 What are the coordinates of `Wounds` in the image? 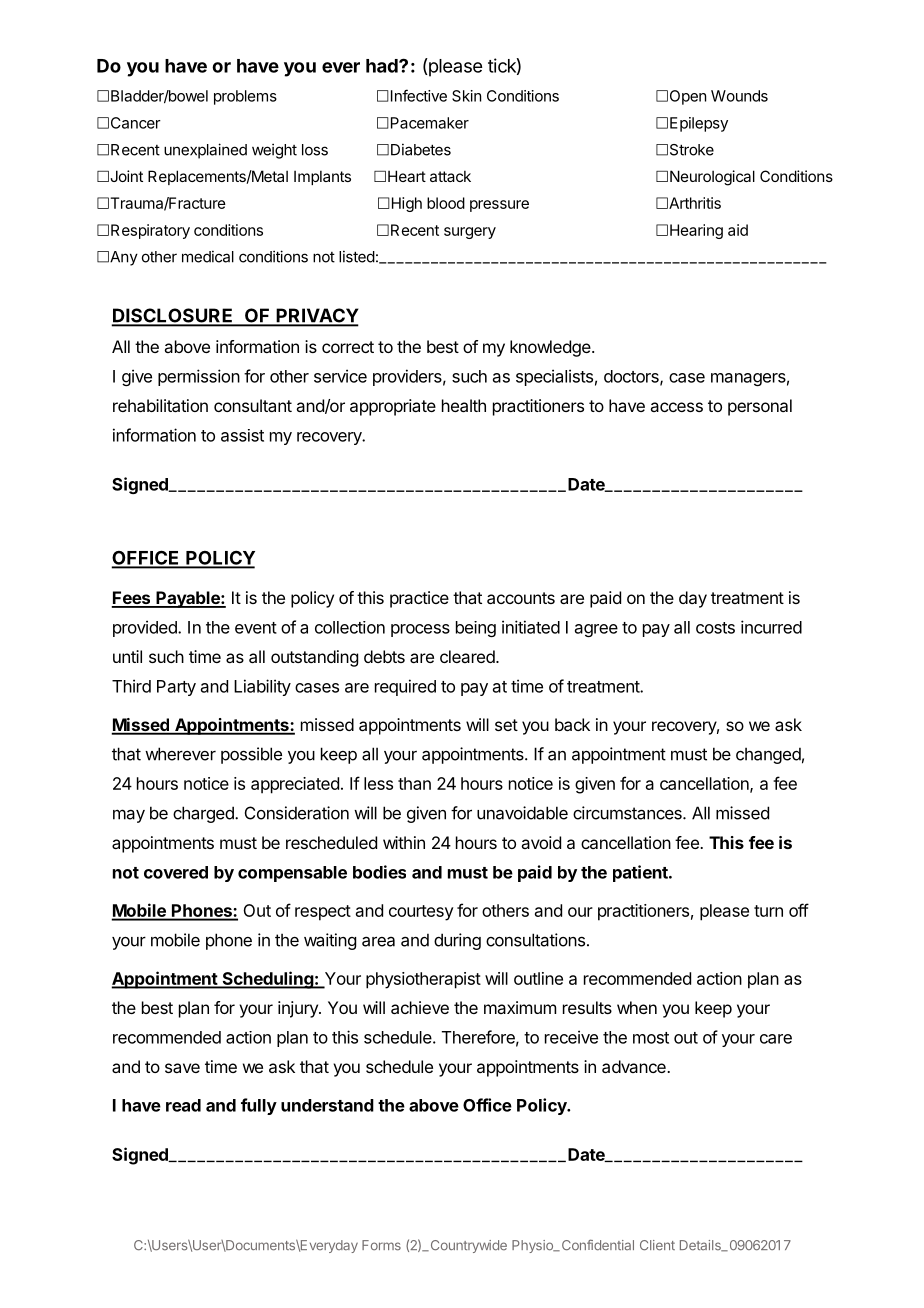 It's located at (739, 96).
